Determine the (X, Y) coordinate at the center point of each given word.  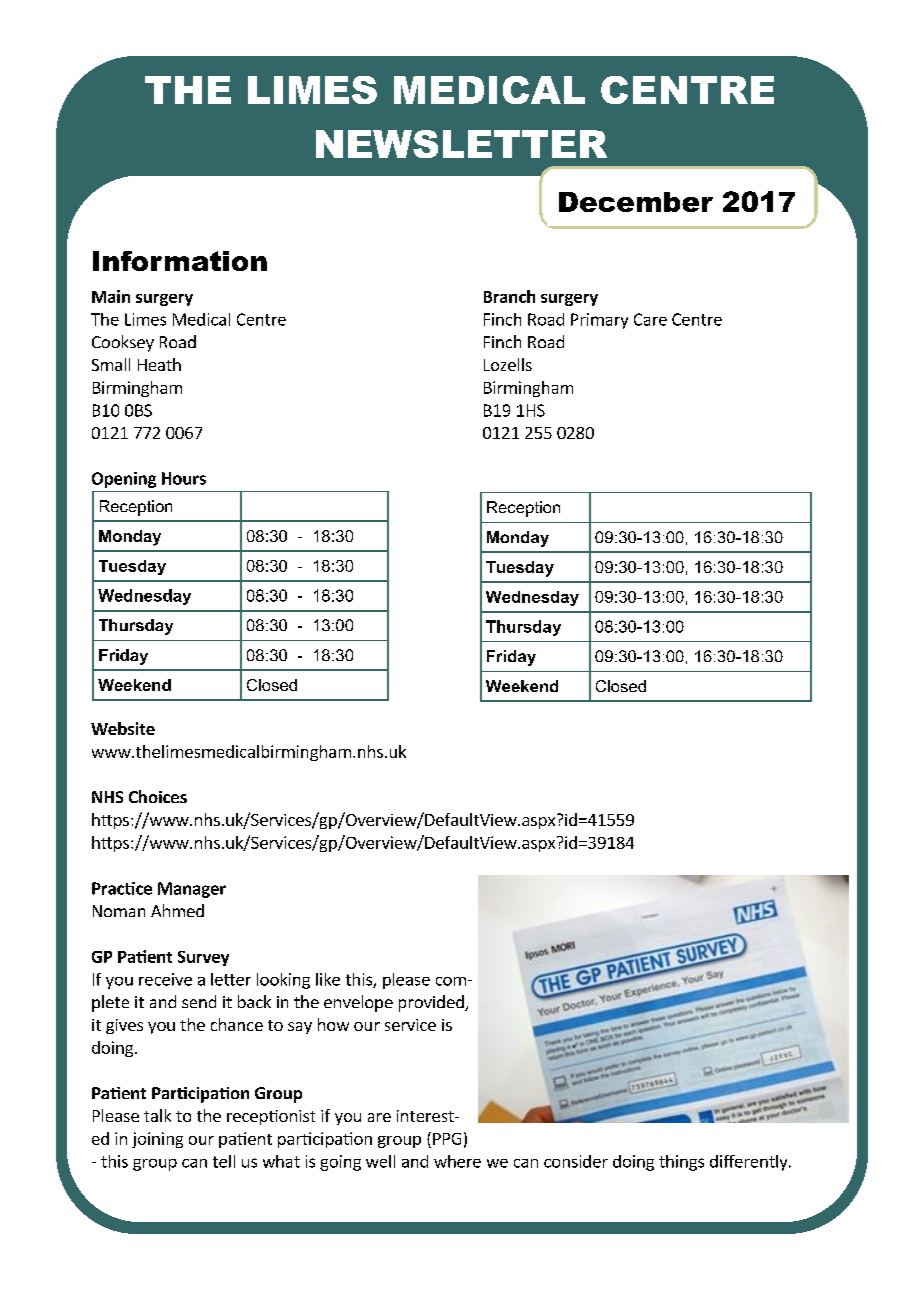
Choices (158, 796)
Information (180, 261)
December (636, 202)
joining (157, 1140)
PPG (447, 1139)
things (681, 1163)
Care (650, 319)
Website (123, 728)
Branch (509, 296)
